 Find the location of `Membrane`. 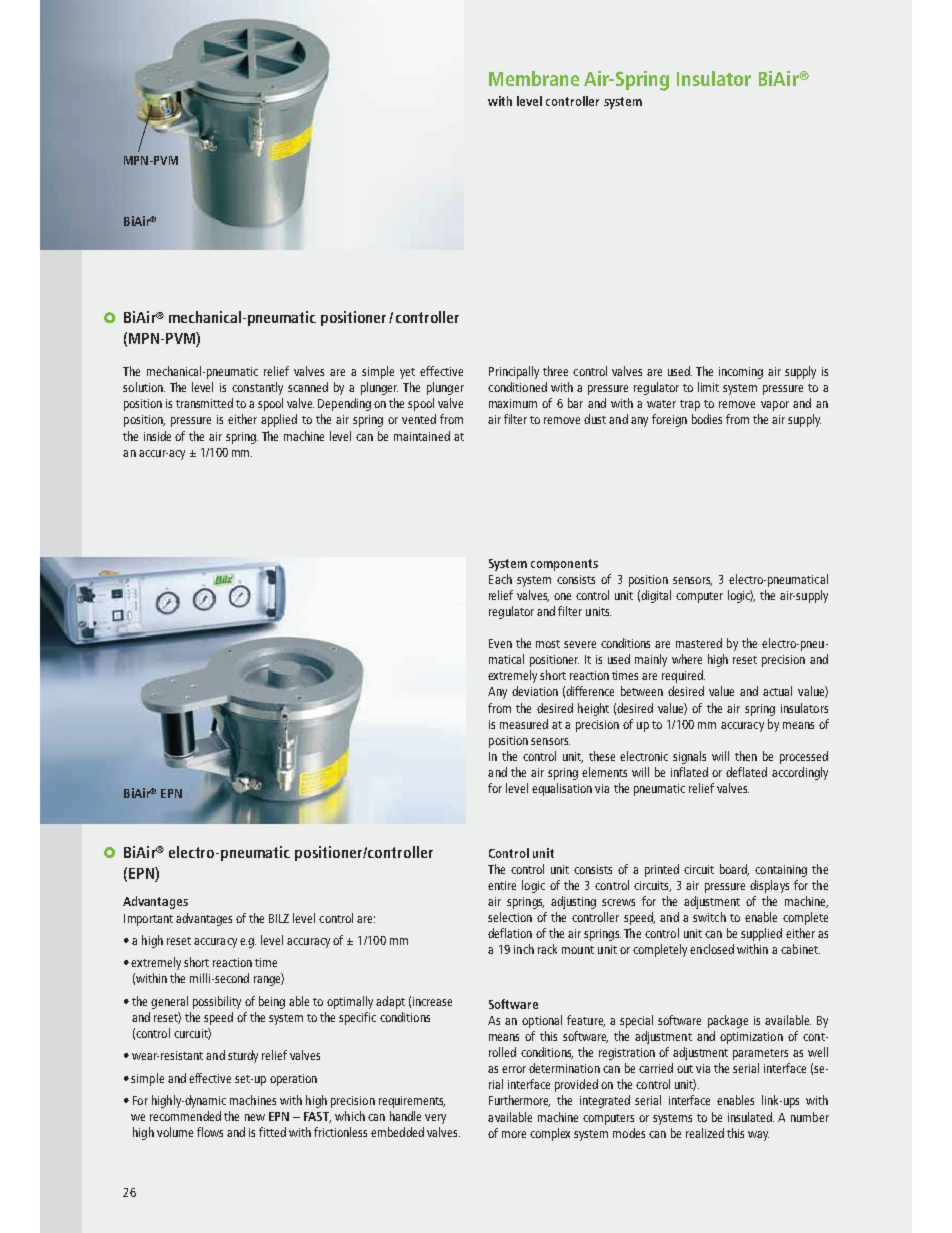

Membrane is located at coordinates (534, 78).
